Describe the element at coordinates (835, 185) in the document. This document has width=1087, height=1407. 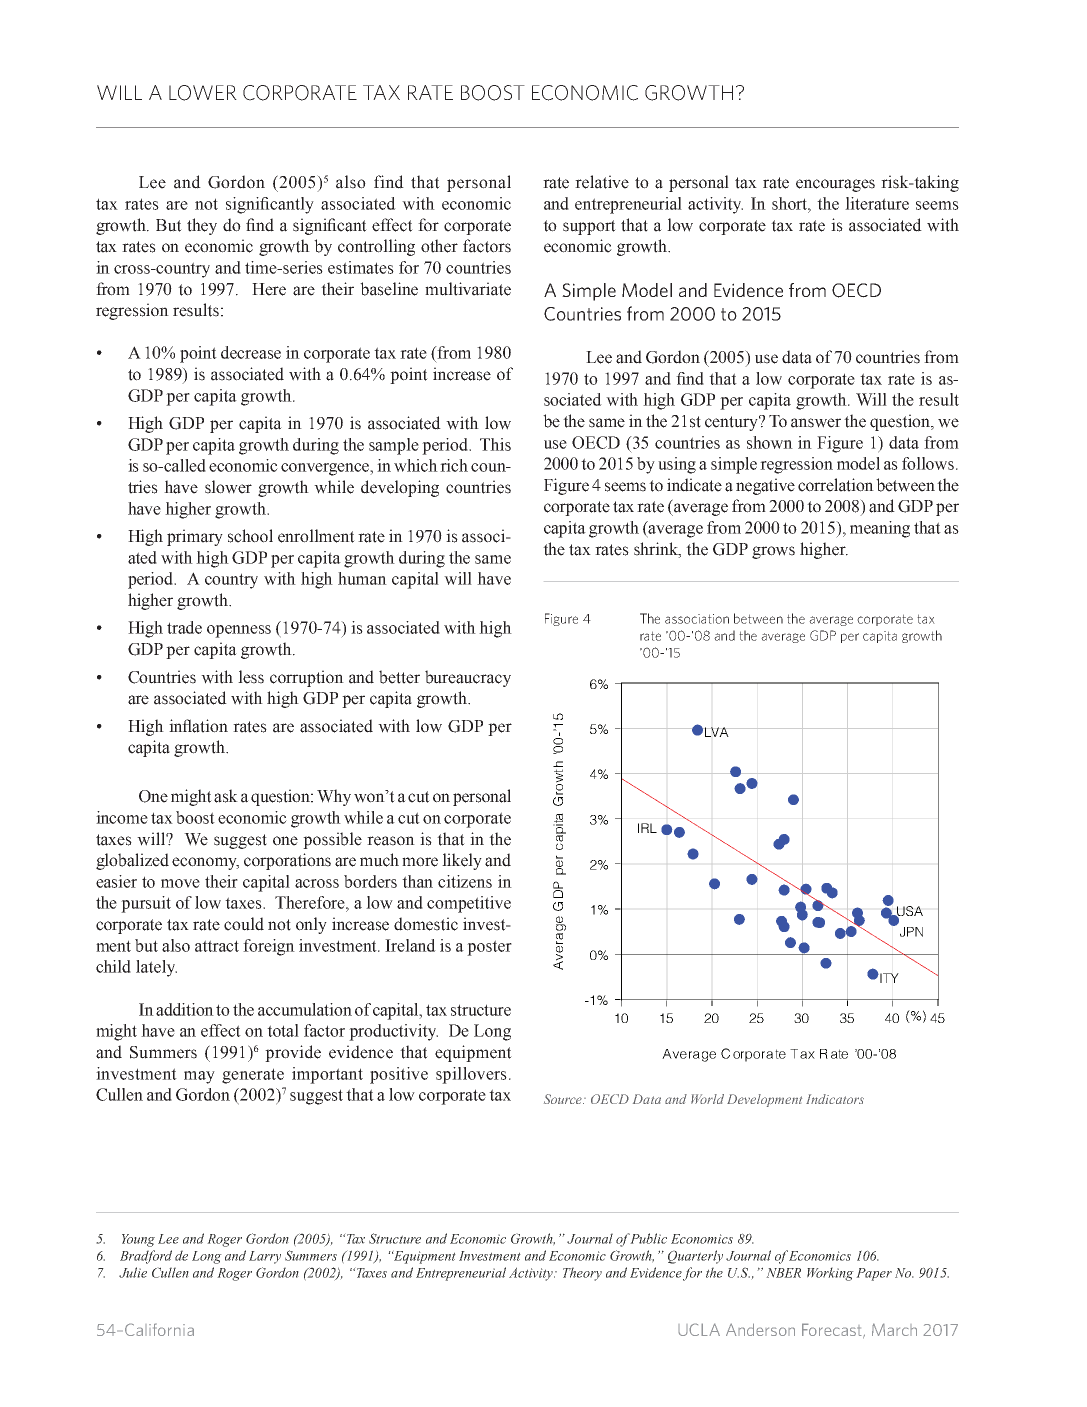
I see `encourages` at that location.
